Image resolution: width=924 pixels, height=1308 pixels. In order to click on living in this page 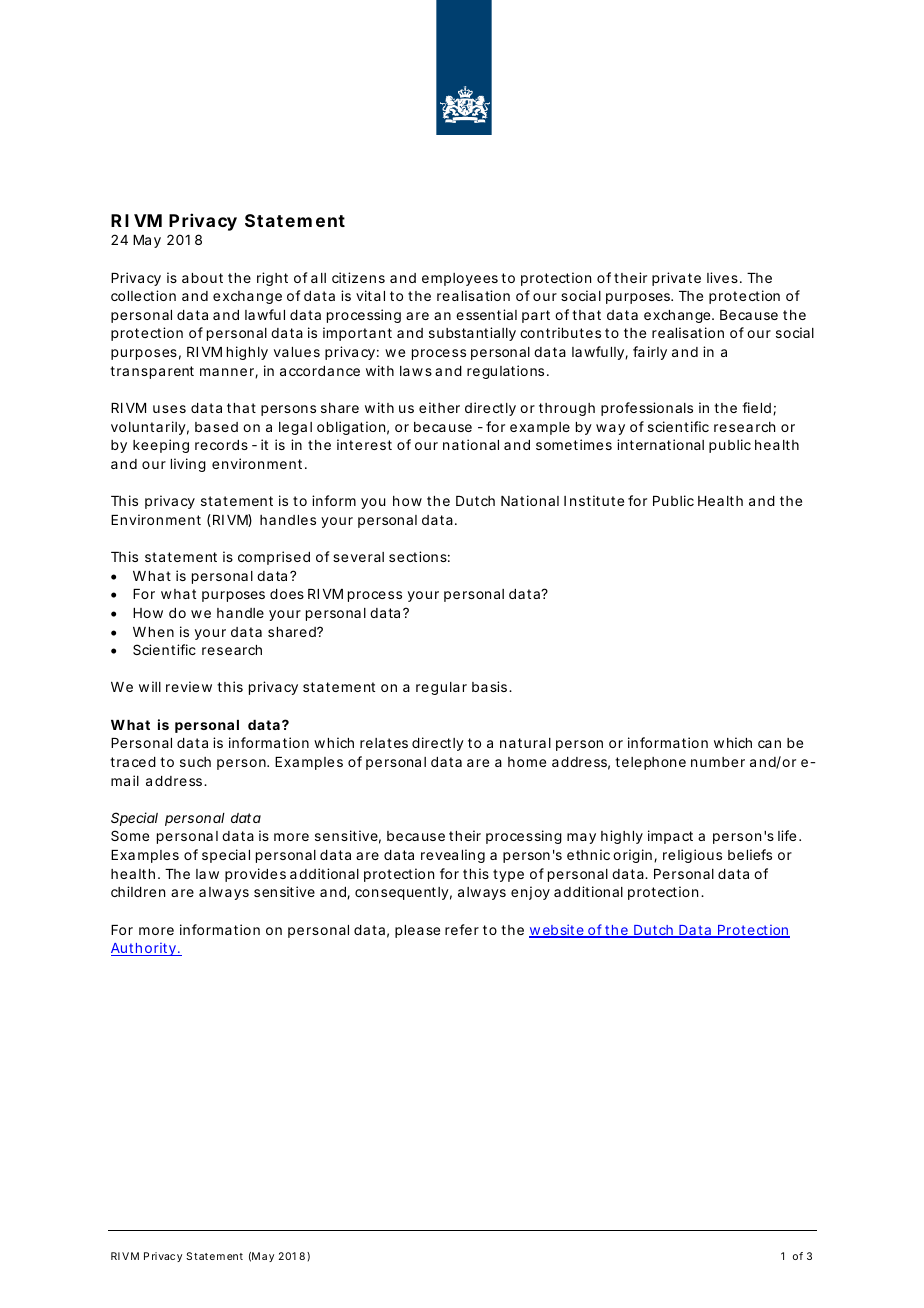, I will do `click(188, 465)`.
